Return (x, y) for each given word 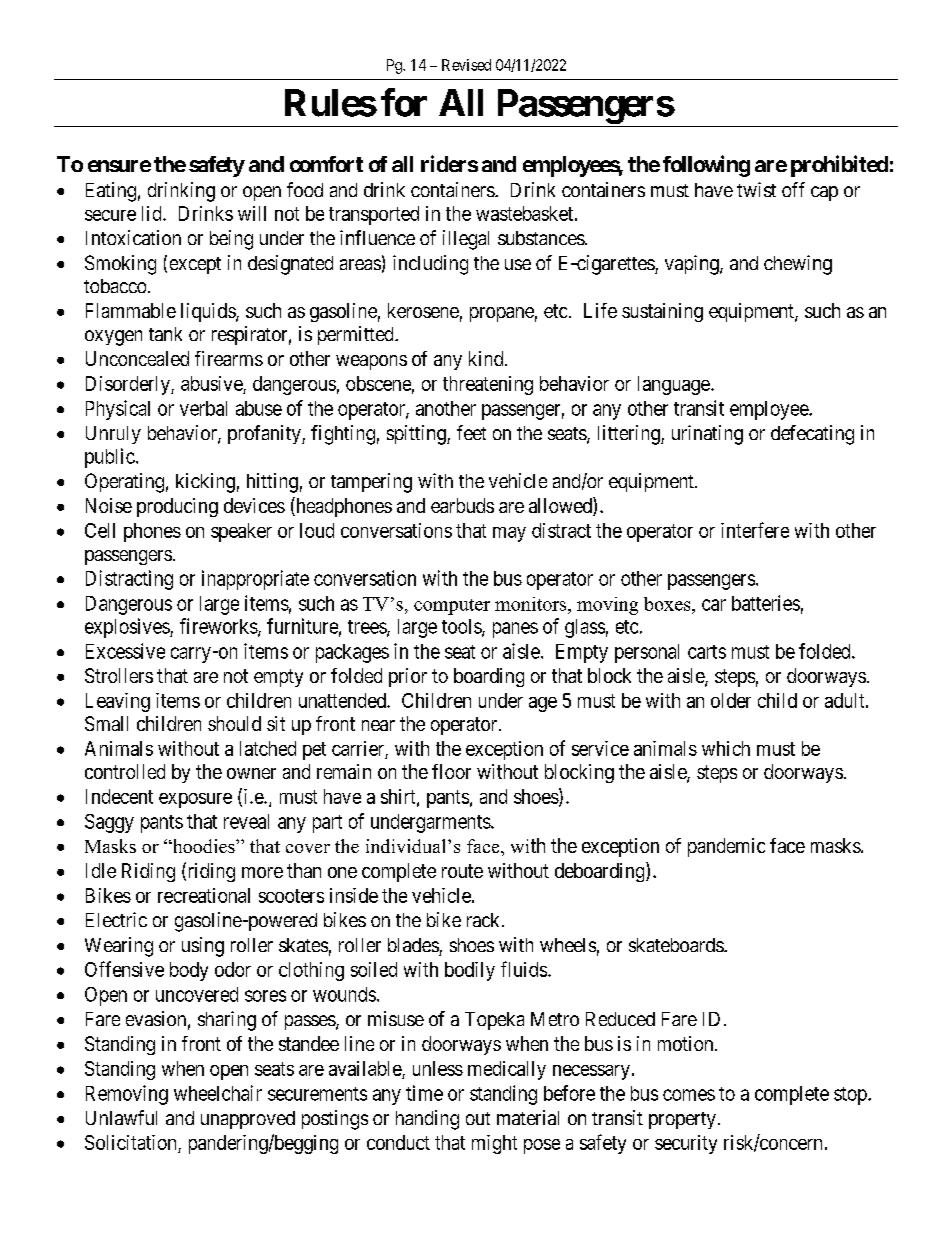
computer (452, 607)
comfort (326, 164)
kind (487, 358)
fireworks (219, 627)
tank (165, 334)
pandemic (726, 847)
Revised (466, 65)
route (462, 871)
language (674, 385)
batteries (766, 603)
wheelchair (218, 1093)
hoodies (203, 846)
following (706, 166)
